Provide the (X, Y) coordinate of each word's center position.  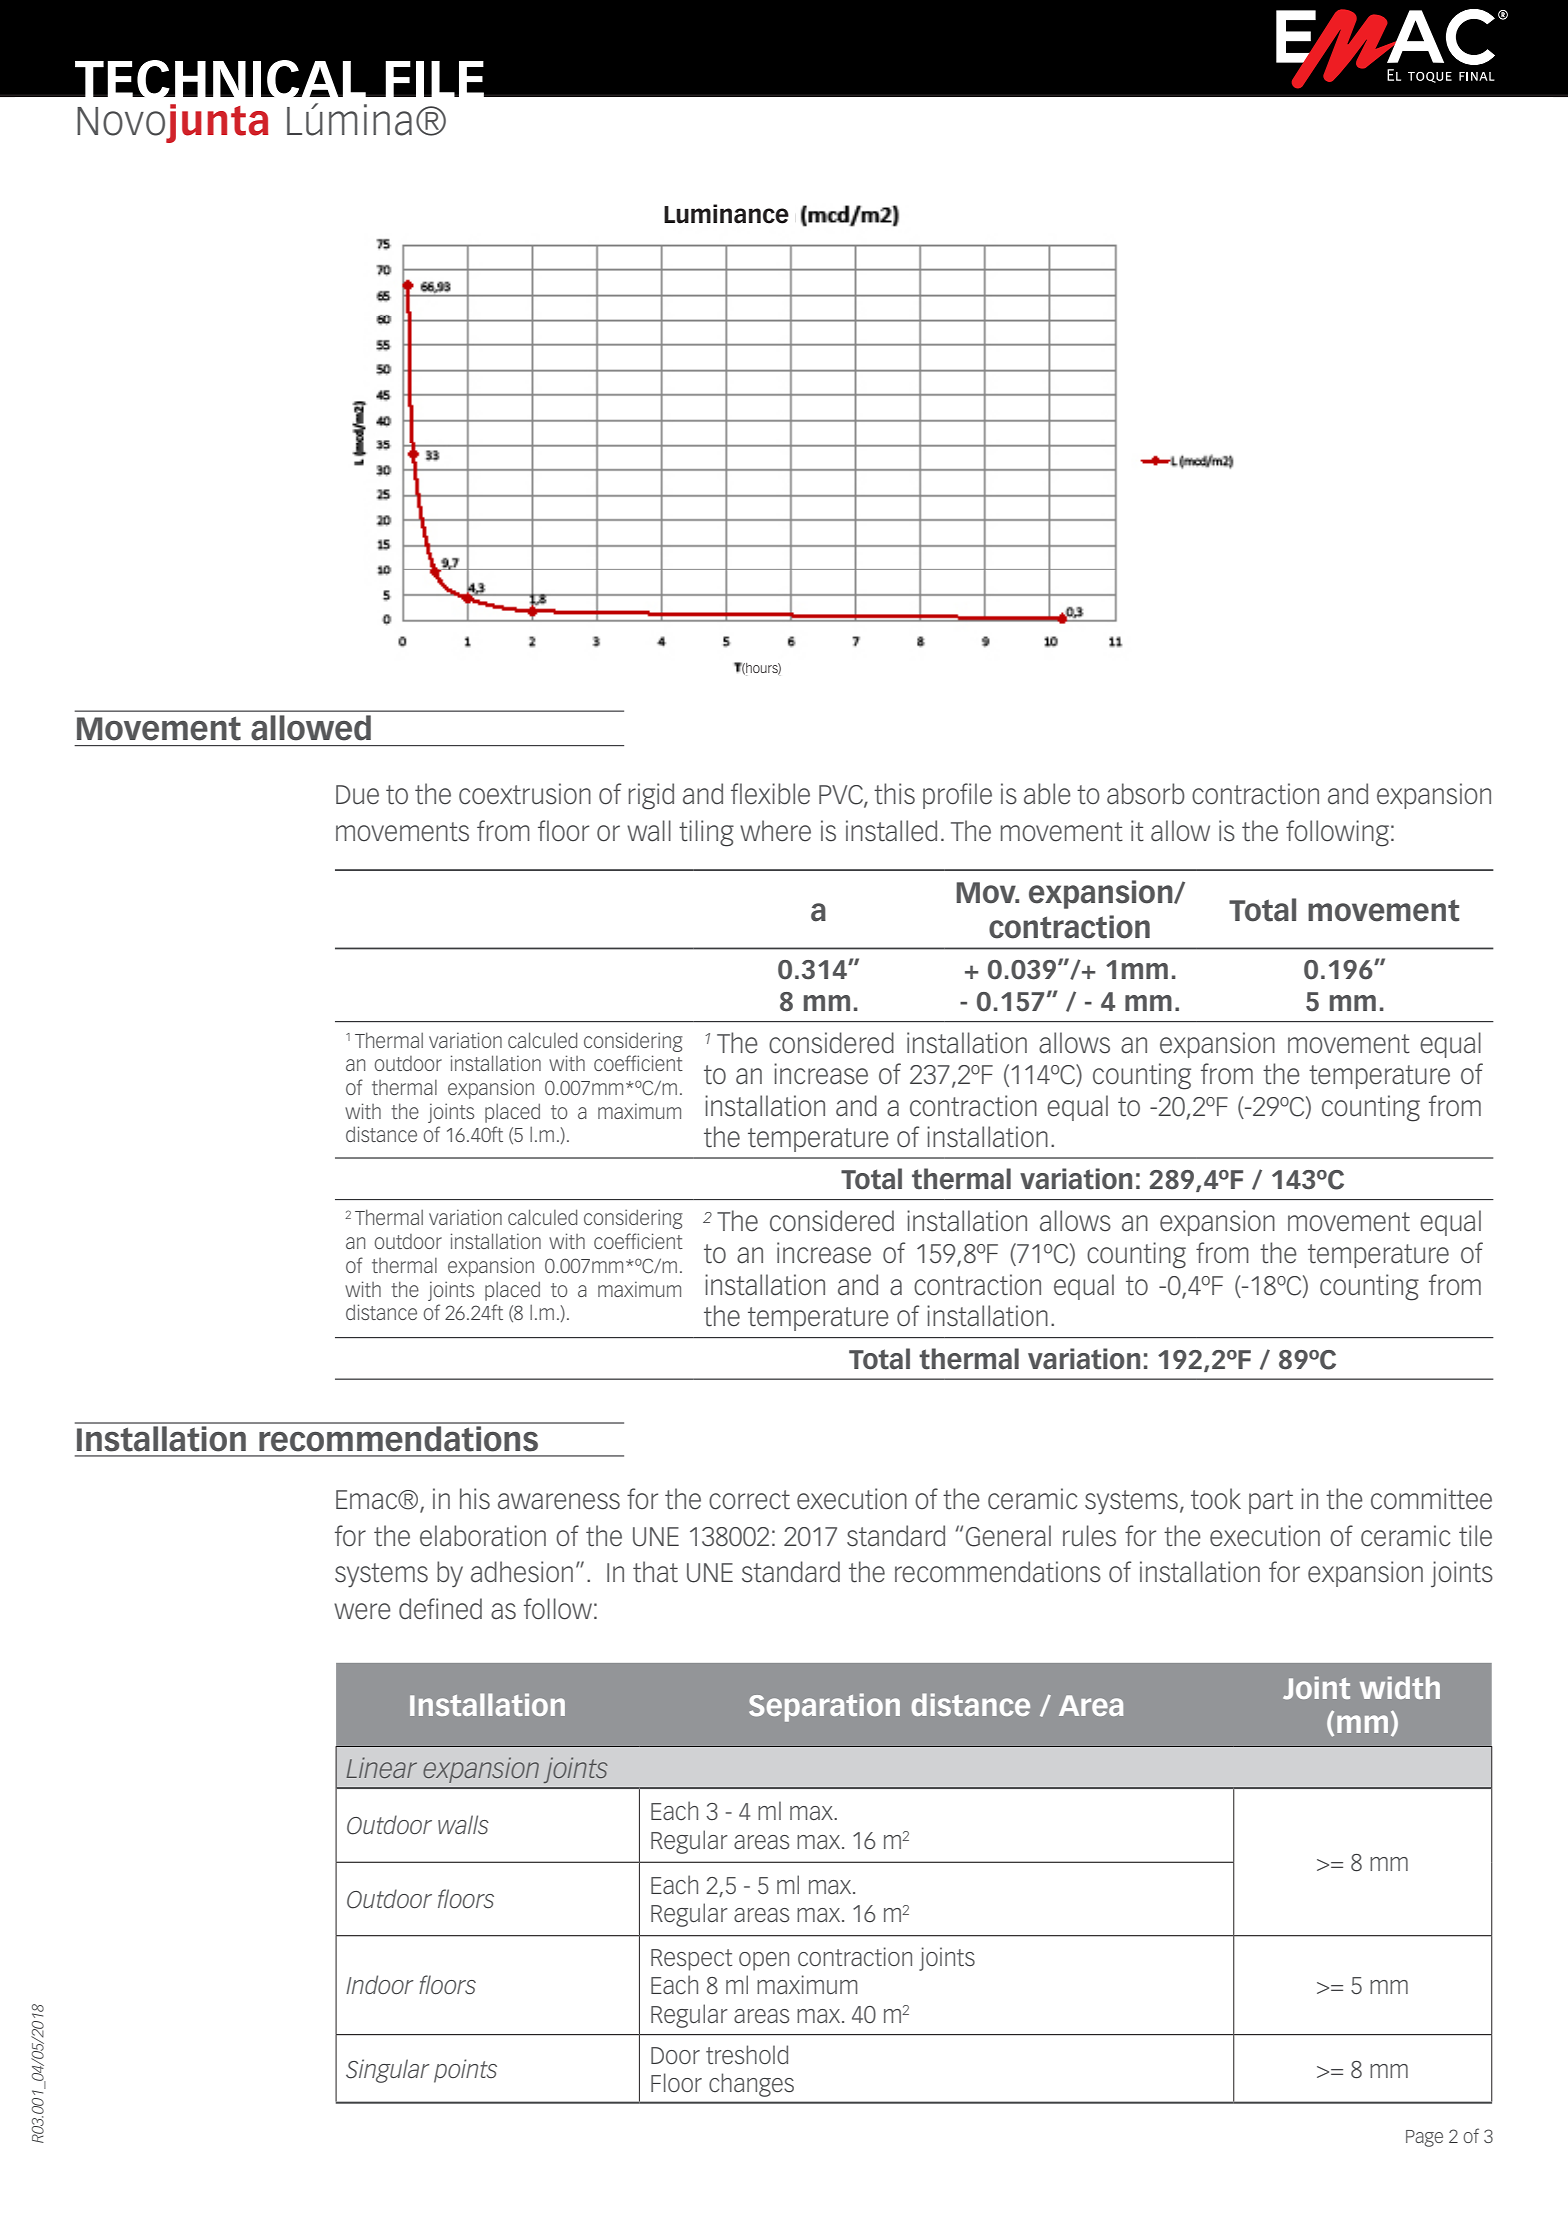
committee (1431, 1499)
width (1400, 1687)
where (775, 831)
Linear (381, 1767)
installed (891, 831)
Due (357, 795)
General (1008, 1536)
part (1271, 1502)
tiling (706, 833)
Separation (824, 1707)
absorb (1146, 794)
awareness (559, 1501)
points (465, 2071)
